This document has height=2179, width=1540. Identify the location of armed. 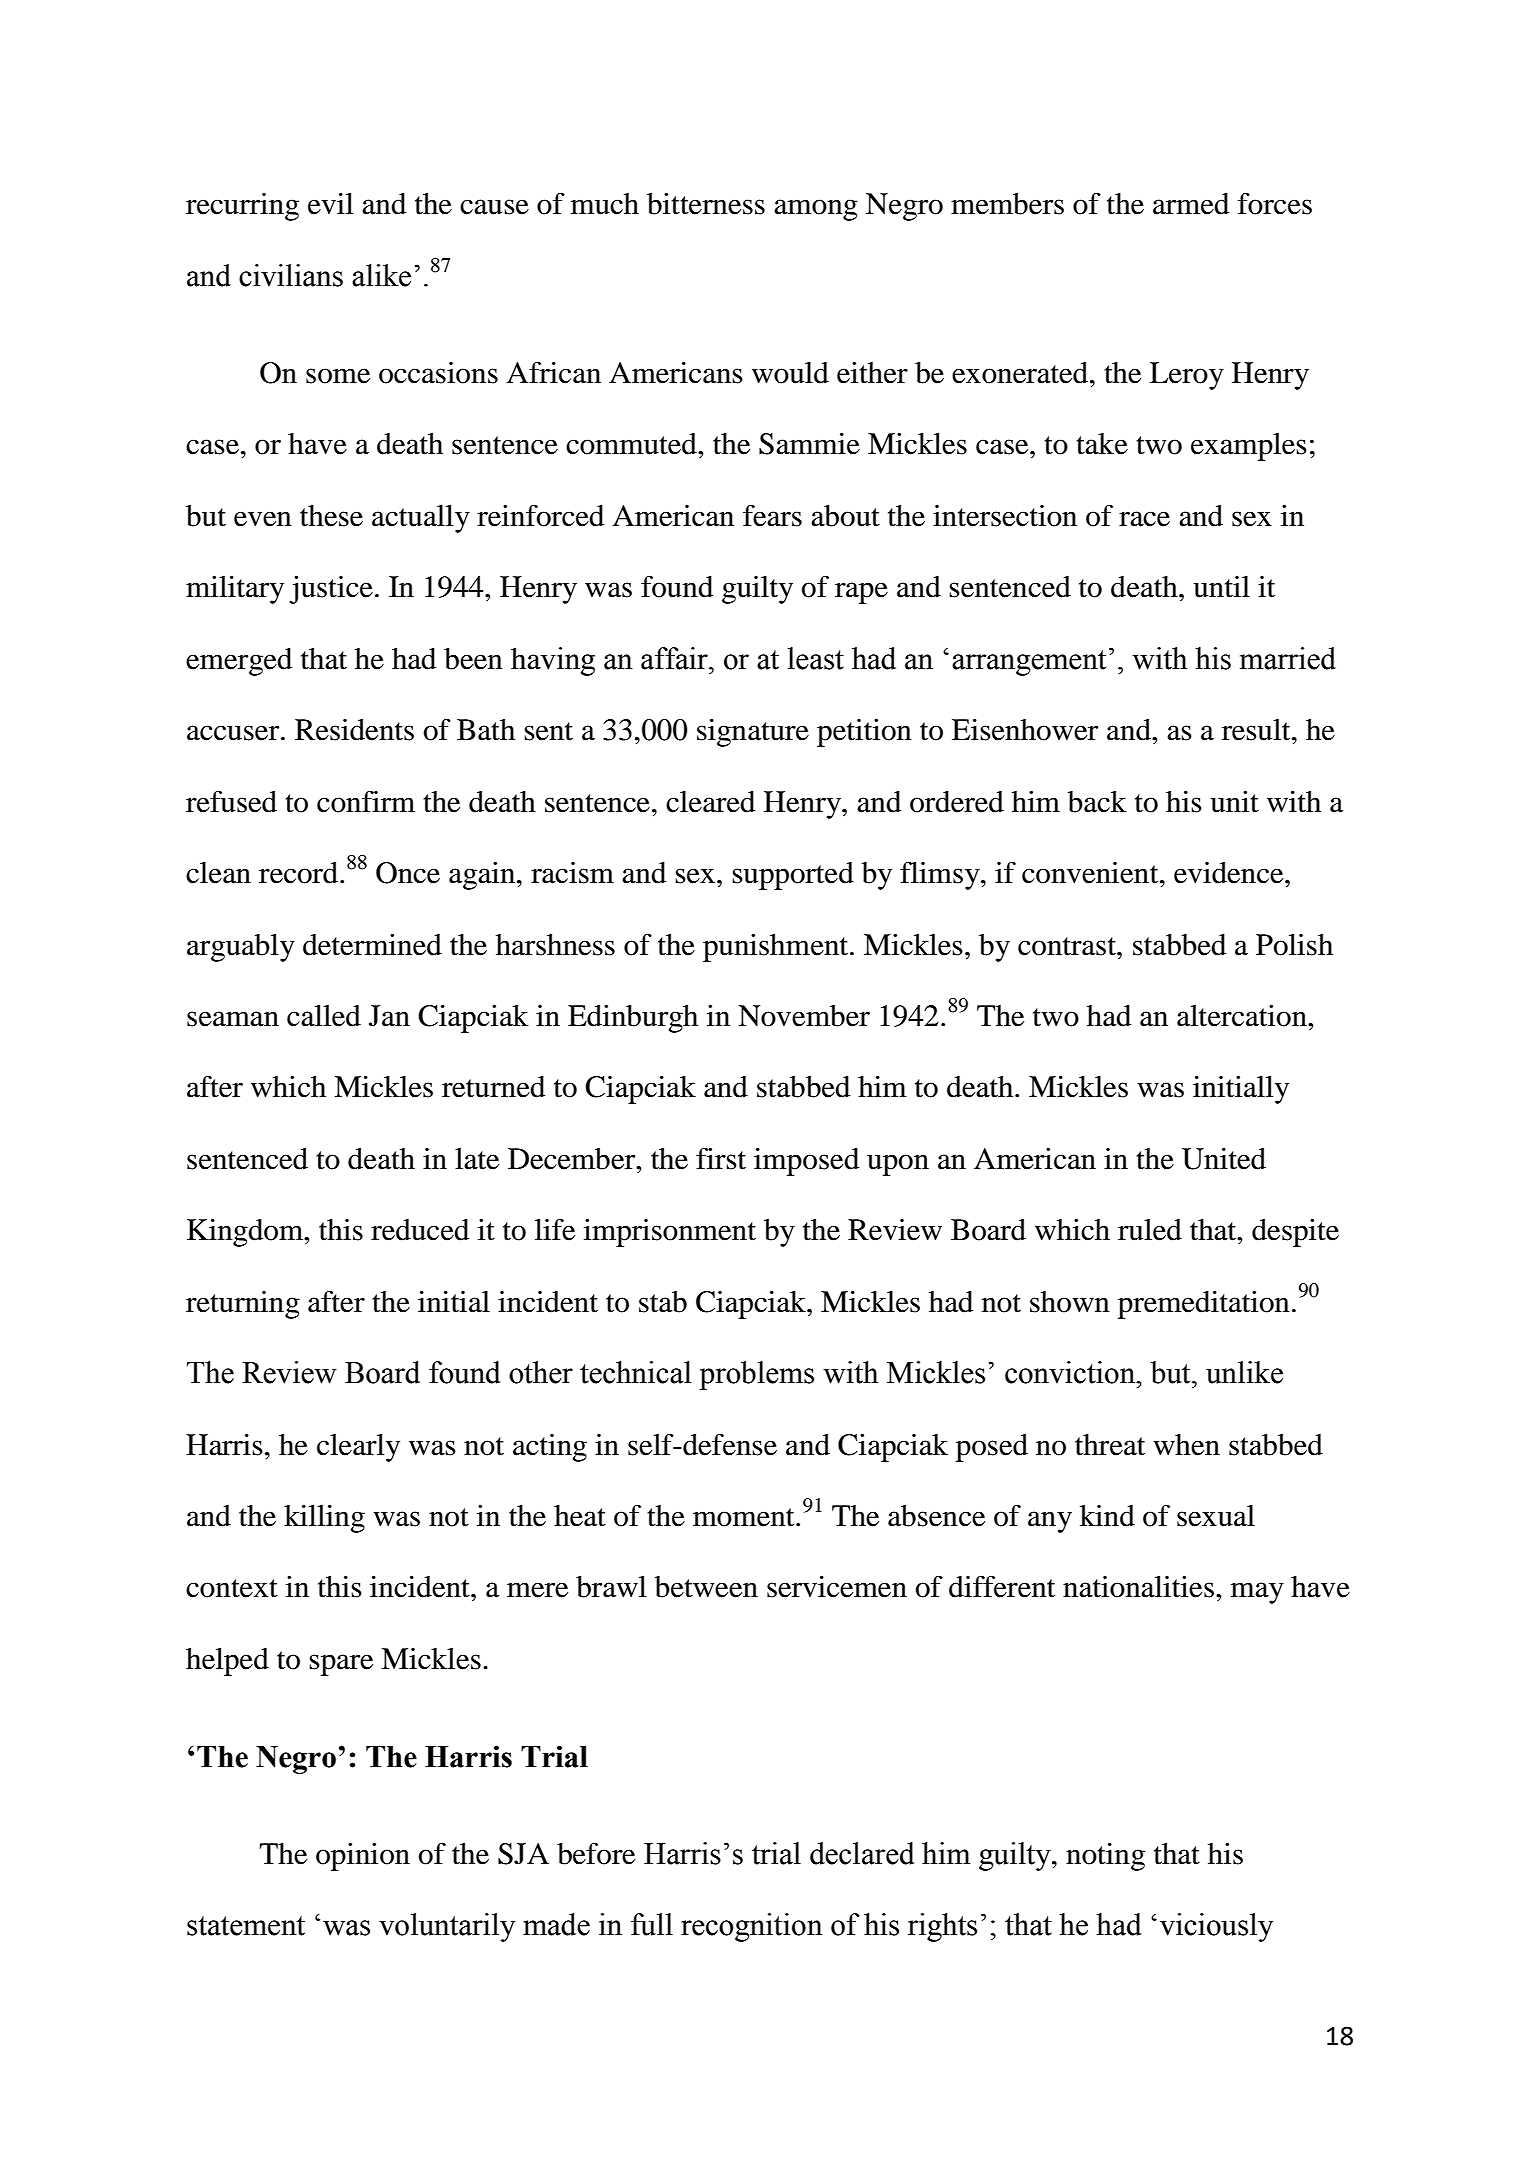
(1191, 204).
